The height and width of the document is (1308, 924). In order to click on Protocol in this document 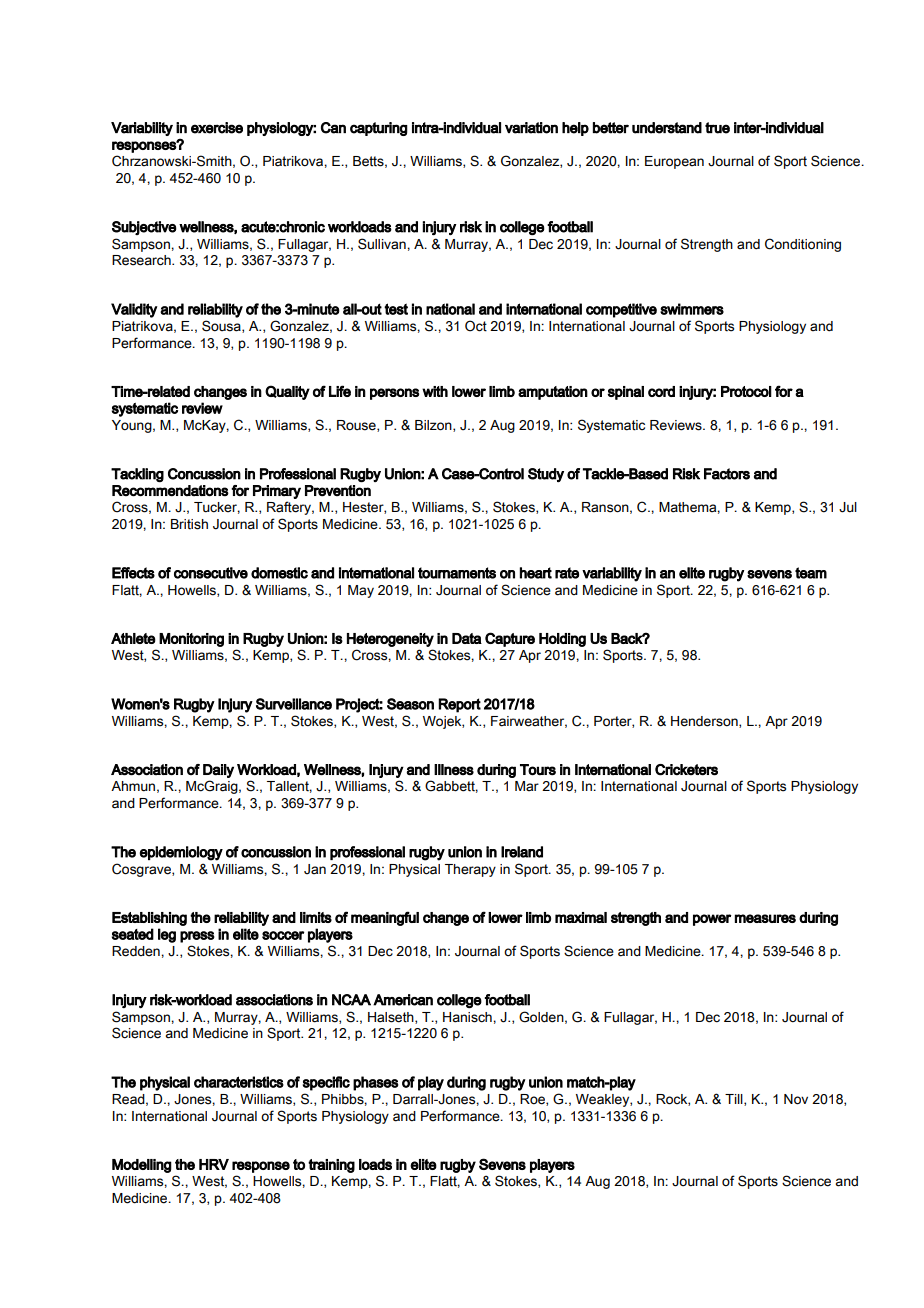, I will do `click(746, 391)`.
